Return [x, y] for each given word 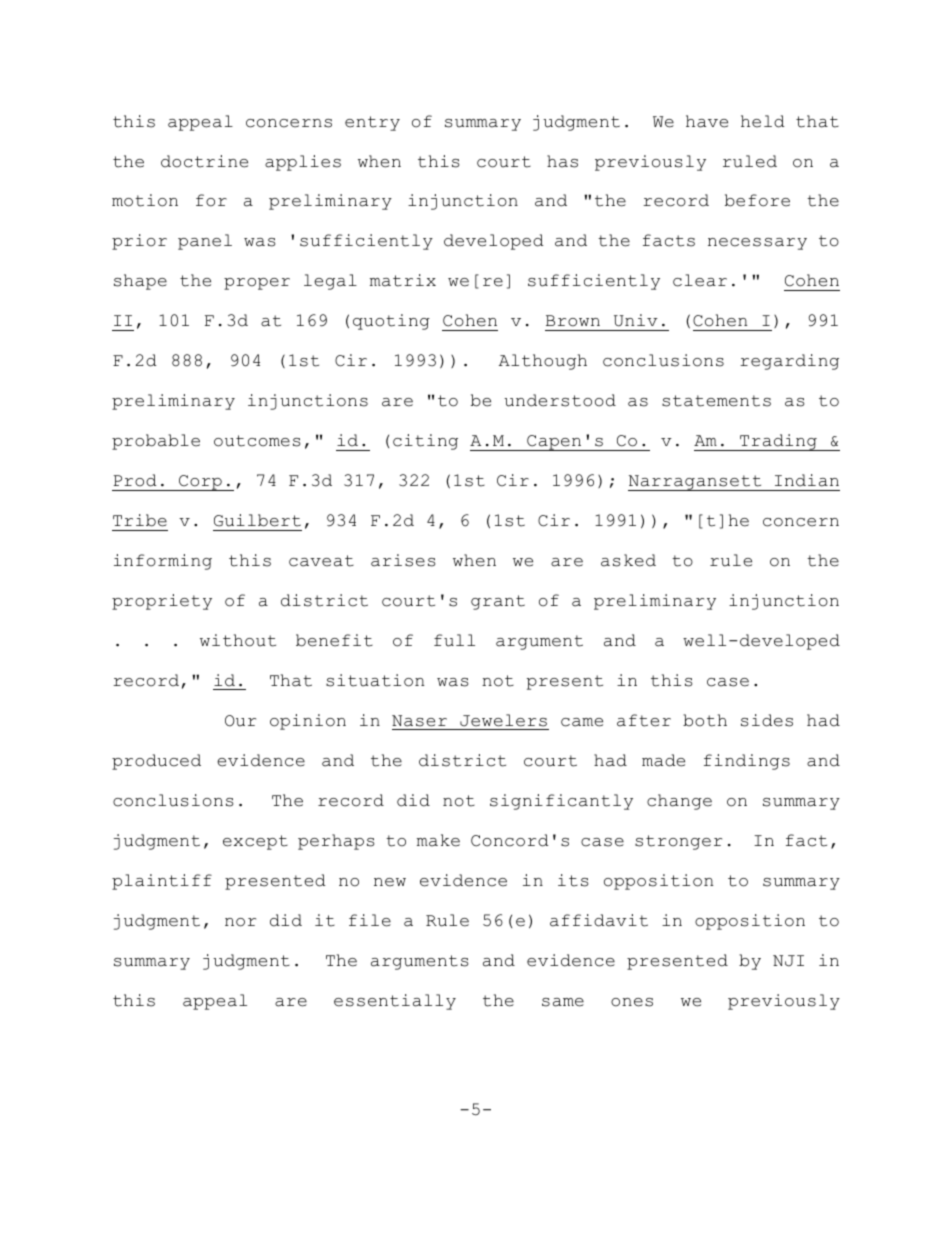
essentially [395, 1002]
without [238, 640]
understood [560, 400]
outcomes [257, 441]
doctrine [204, 161]
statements [716, 401]
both [705, 720]
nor [240, 922]
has [562, 161]
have [707, 121]
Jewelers [503, 720]
